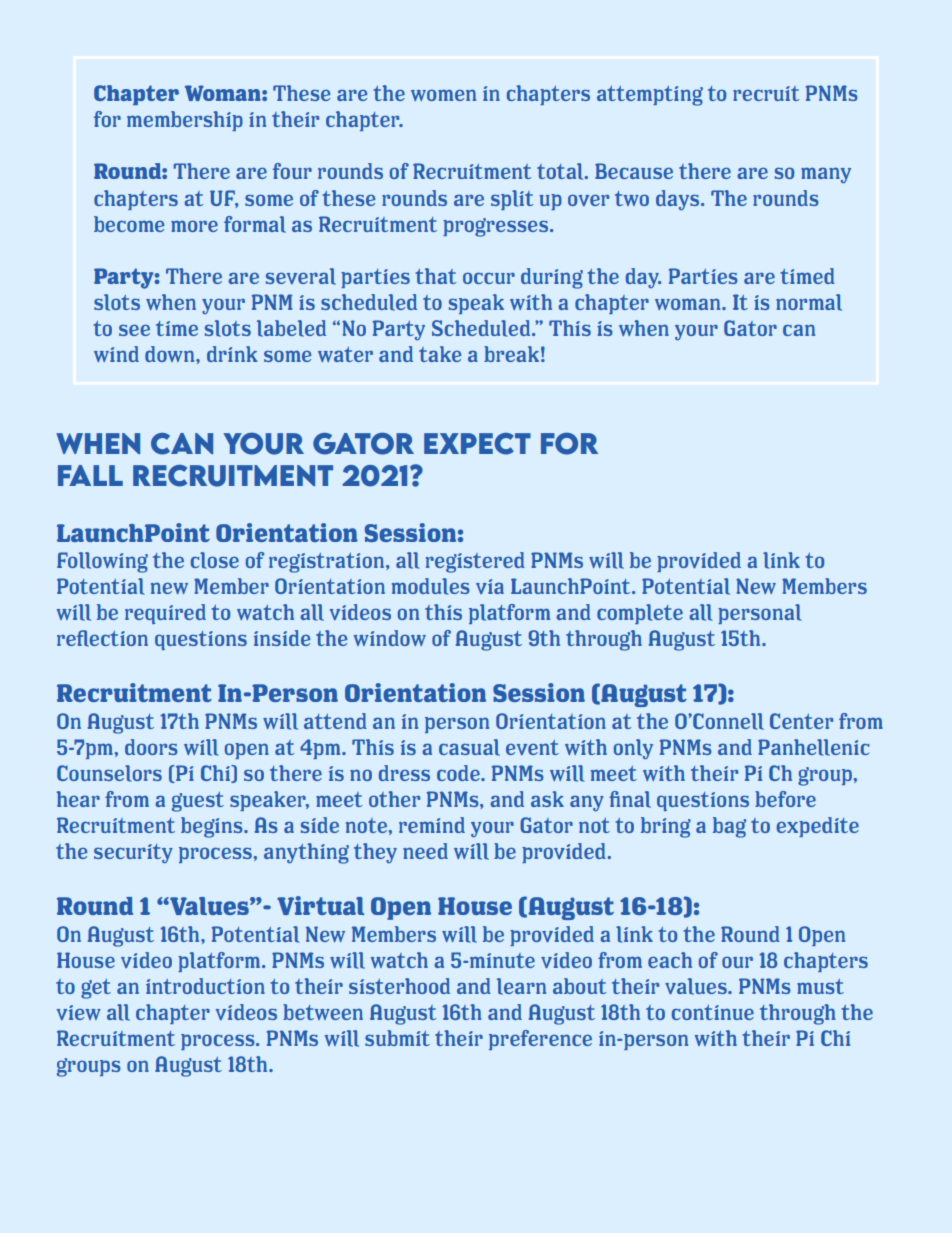 The height and width of the document is (1233, 952). What do you see at coordinates (469, 747) in the document?
I see `casual` at bounding box center [469, 747].
